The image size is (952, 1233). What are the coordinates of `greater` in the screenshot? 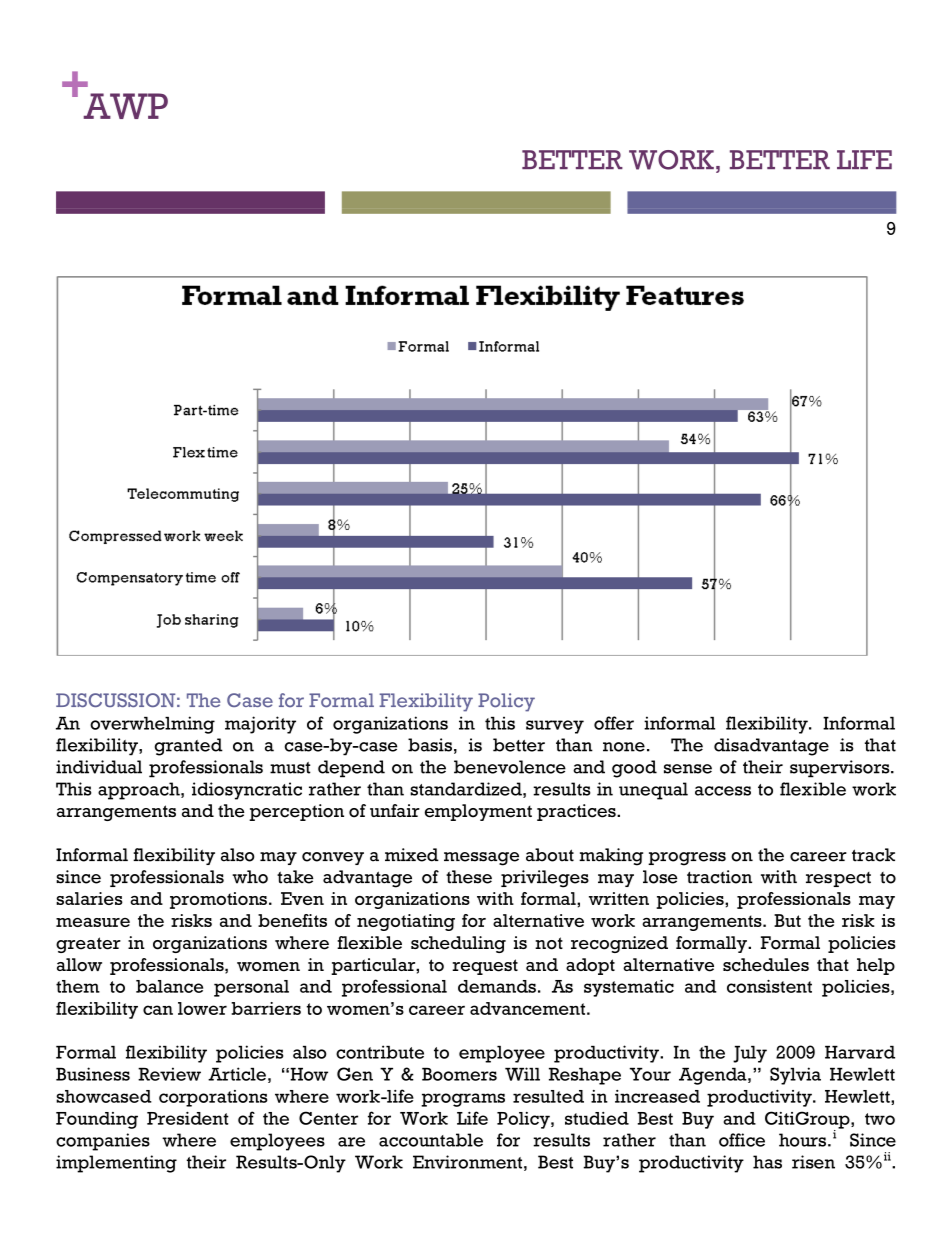 It's located at (88, 945).
